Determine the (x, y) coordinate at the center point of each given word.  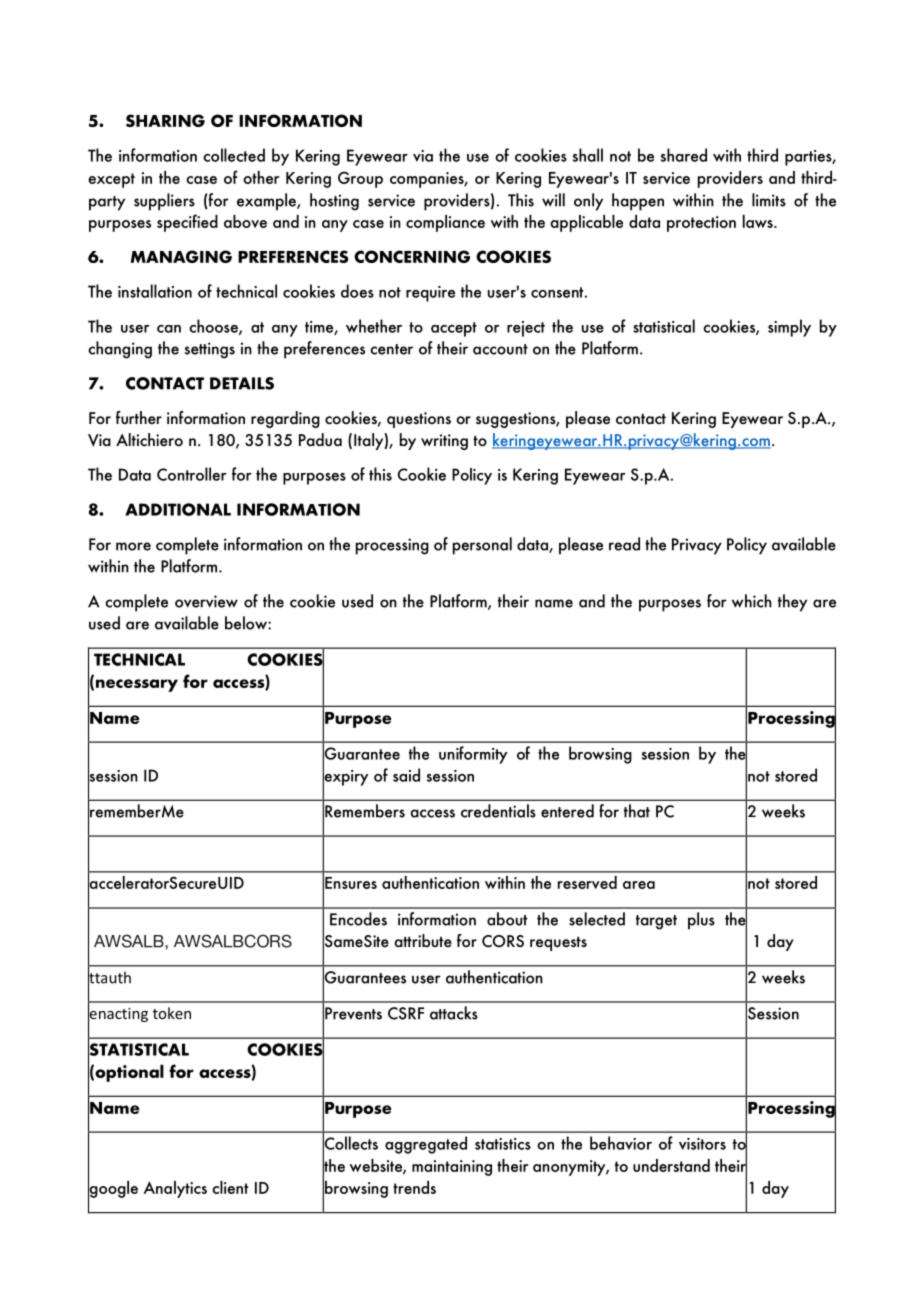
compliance (445, 223)
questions (419, 420)
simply (789, 328)
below (247, 623)
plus (701, 921)
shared (684, 155)
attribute (423, 940)
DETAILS (242, 383)
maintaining (452, 1168)
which (752, 601)
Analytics (175, 1189)
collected (234, 155)
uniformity (473, 755)
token (172, 1013)
